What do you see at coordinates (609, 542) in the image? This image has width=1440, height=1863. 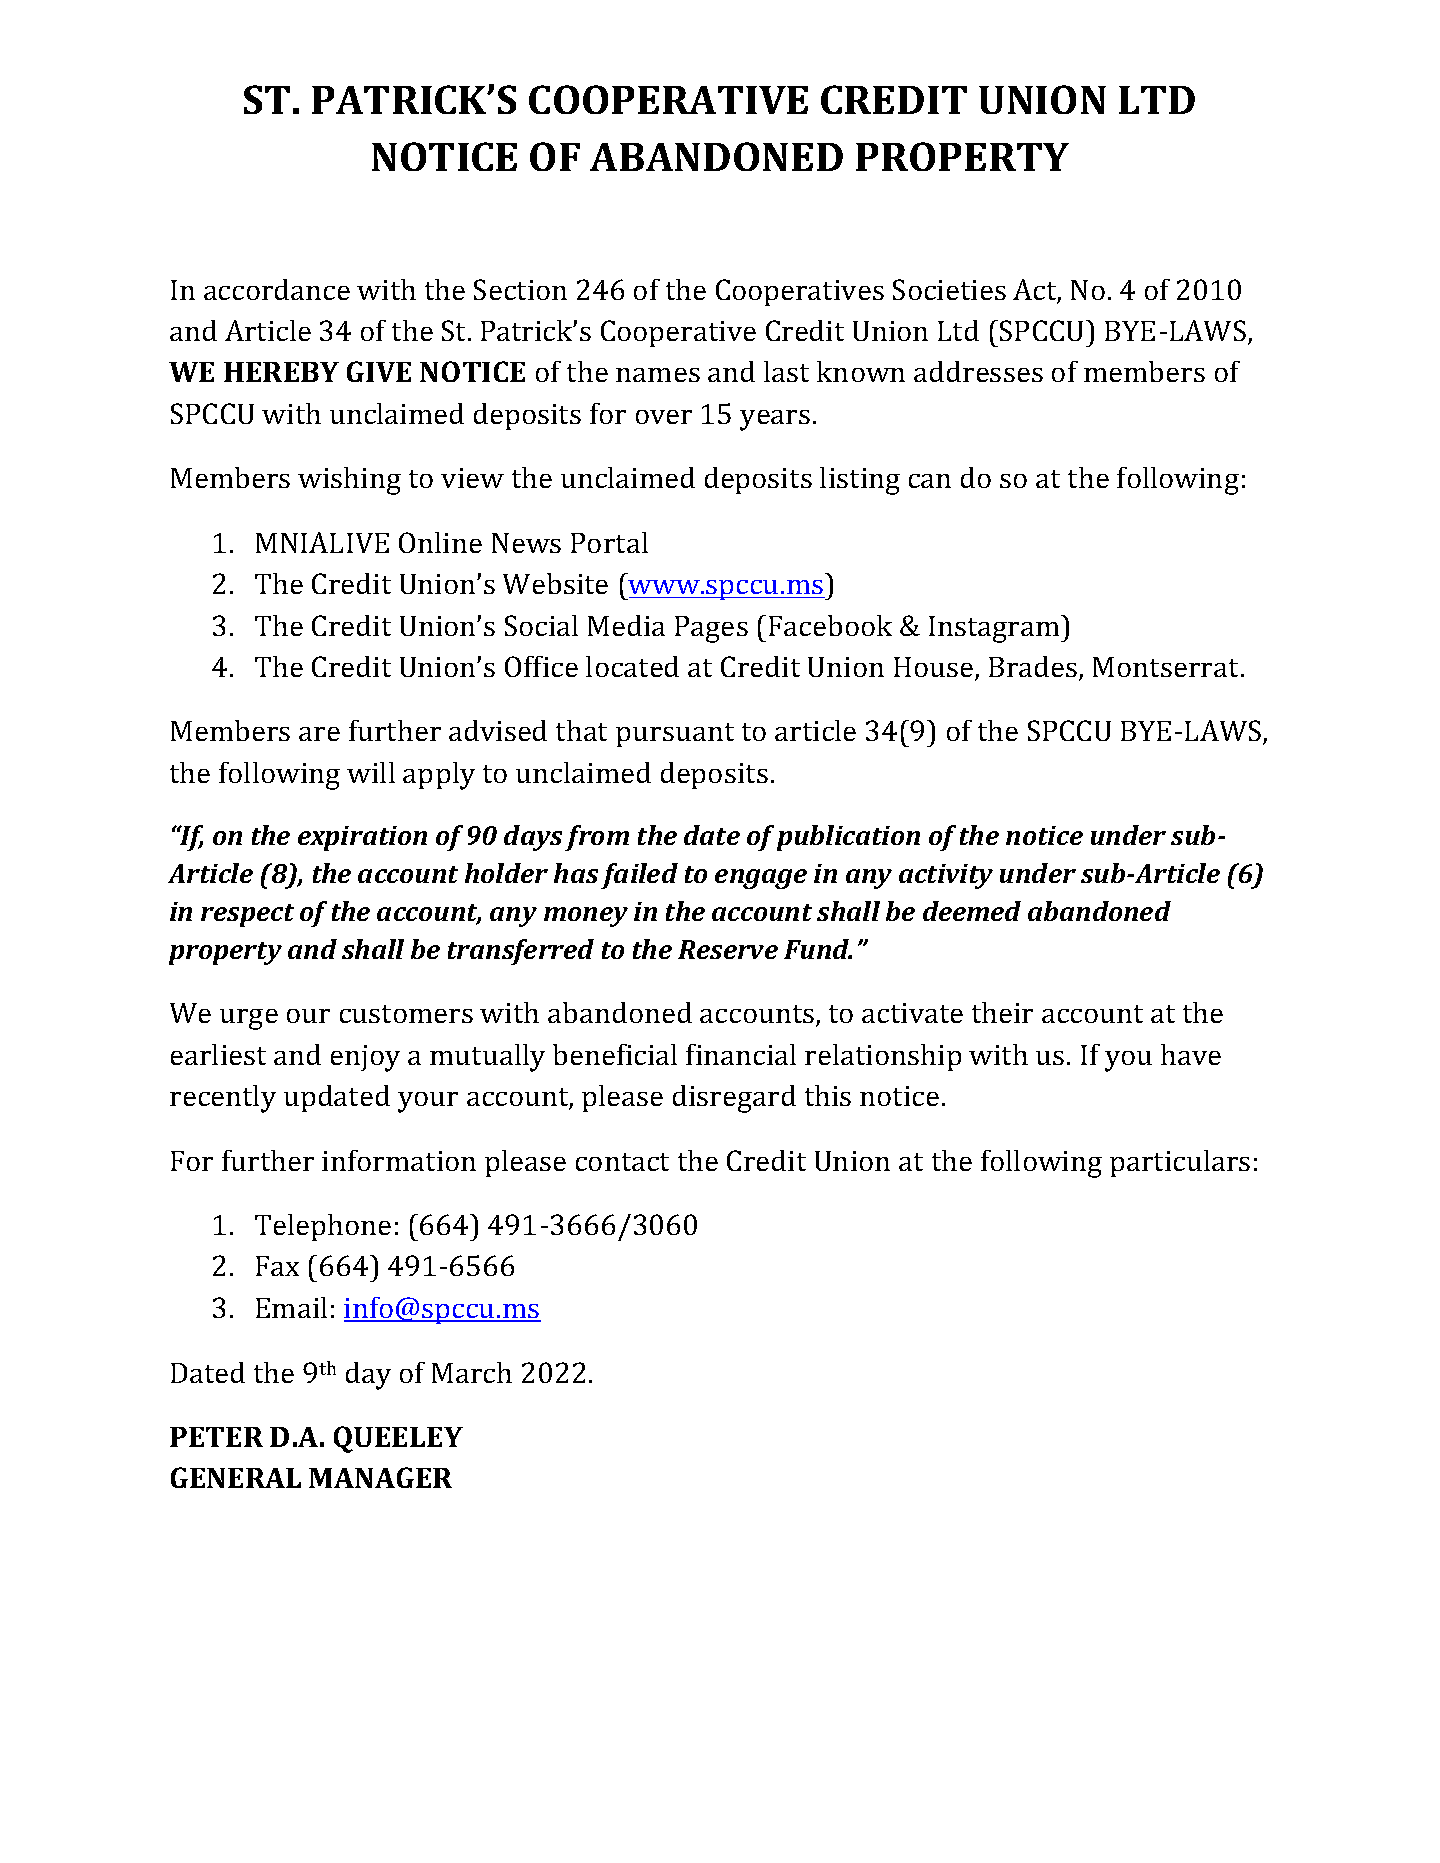 I see `Portal` at bounding box center [609, 542].
